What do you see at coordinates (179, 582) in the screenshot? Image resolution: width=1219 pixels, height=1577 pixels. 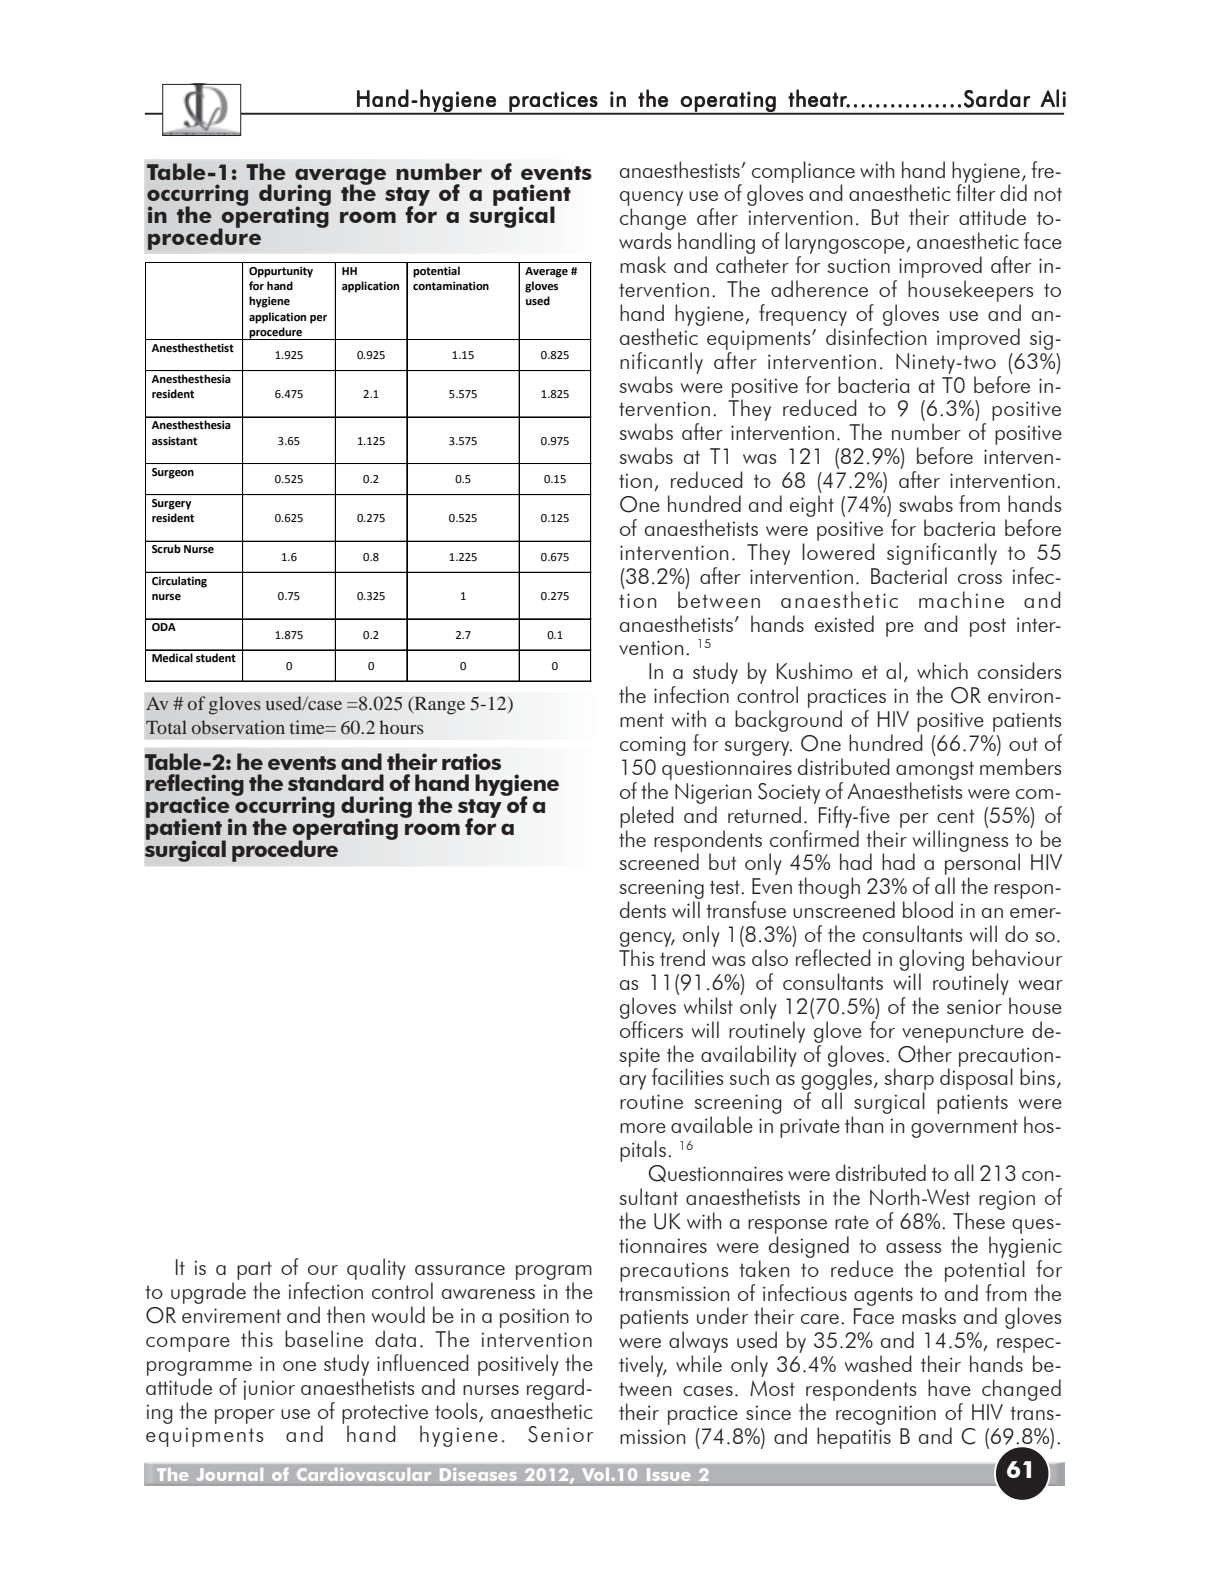 I see `Circulating` at bounding box center [179, 582].
